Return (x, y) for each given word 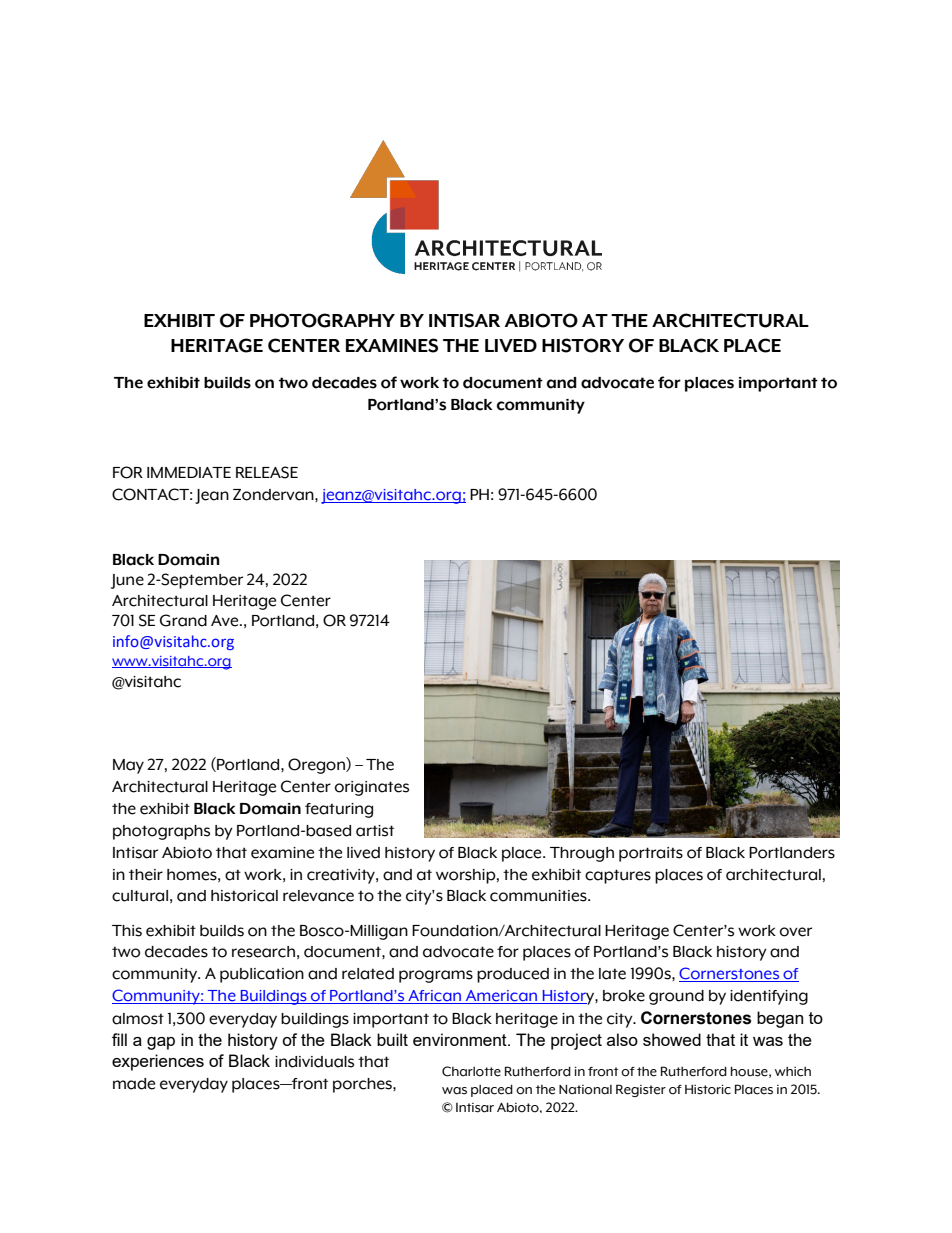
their (146, 875)
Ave (226, 621)
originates (372, 788)
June (127, 581)
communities (539, 896)
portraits (651, 854)
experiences (158, 1062)
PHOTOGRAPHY (322, 320)
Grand (183, 620)
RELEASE (267, 472)
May (128, 766)
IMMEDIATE (189, 472)
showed (672, 1039)
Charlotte (471, 1071)
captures (618, 876)
